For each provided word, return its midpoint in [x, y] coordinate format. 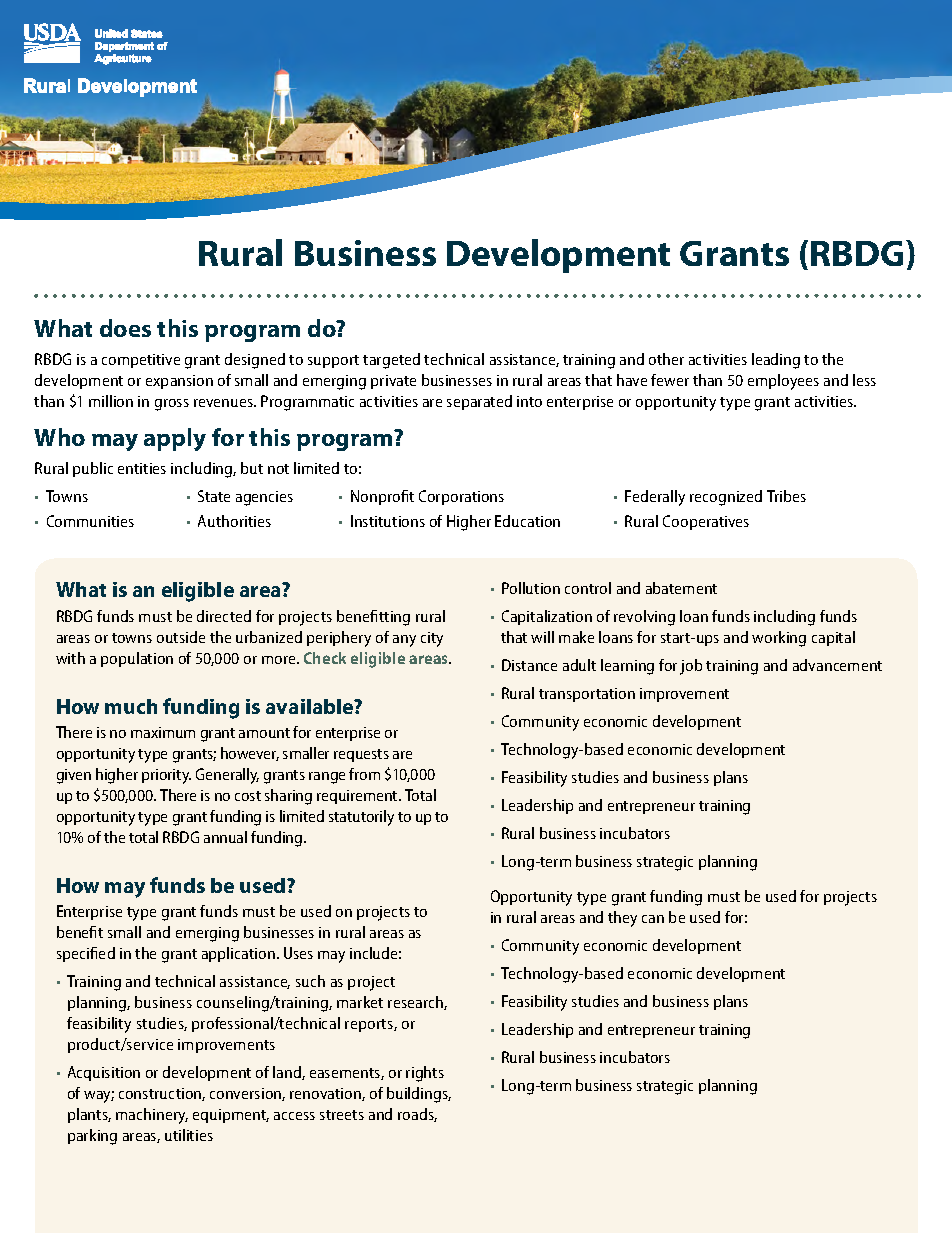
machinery [152, 1116]
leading [776, 361]
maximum [163, 732]
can [653, 919]
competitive [141, 361]
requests [361, 755]
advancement [837, 665]
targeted [391, 361]
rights [425, 1074]
